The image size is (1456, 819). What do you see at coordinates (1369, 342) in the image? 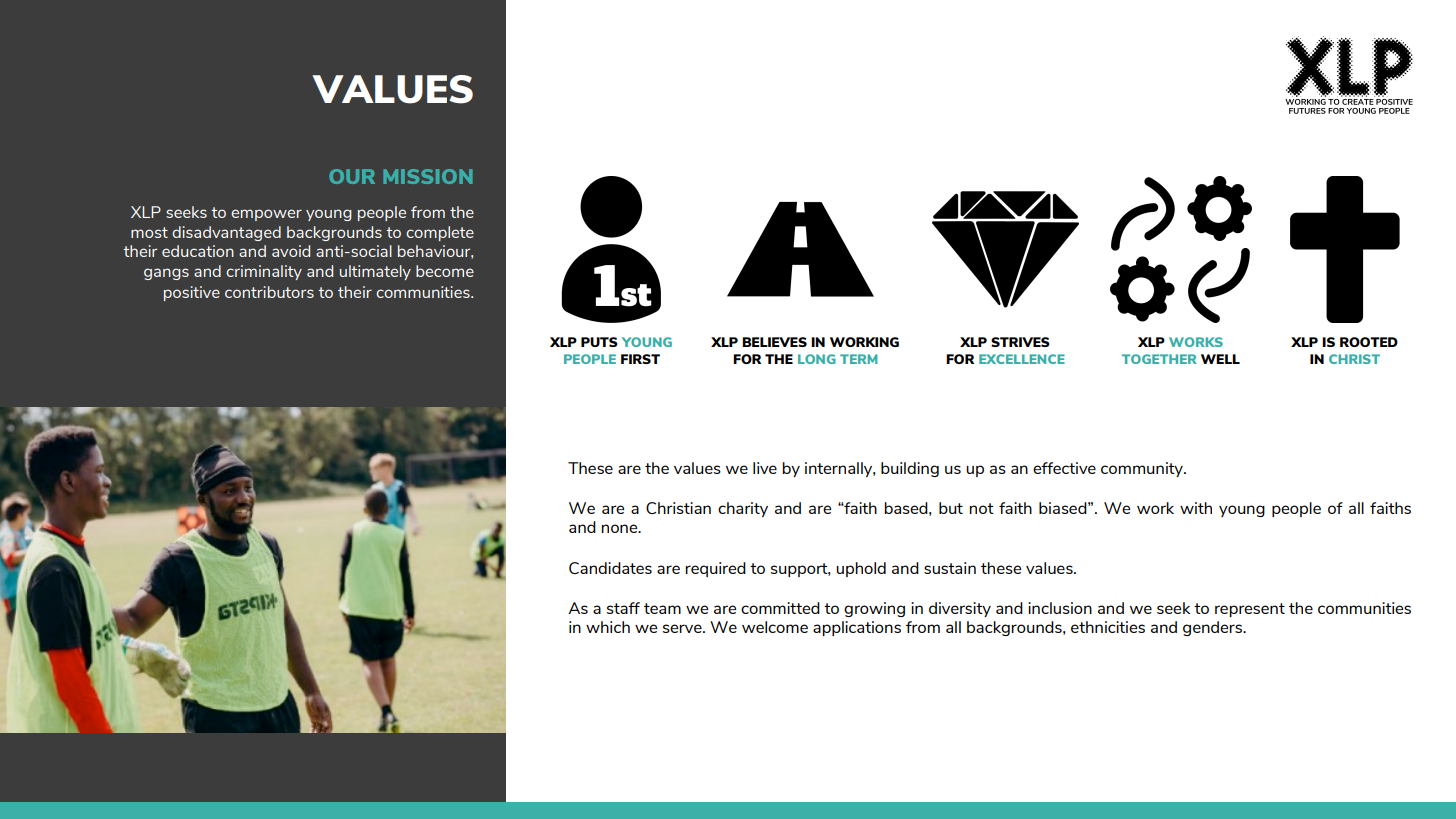
I see `ROOTED` at bounding box center [1369, 342].
